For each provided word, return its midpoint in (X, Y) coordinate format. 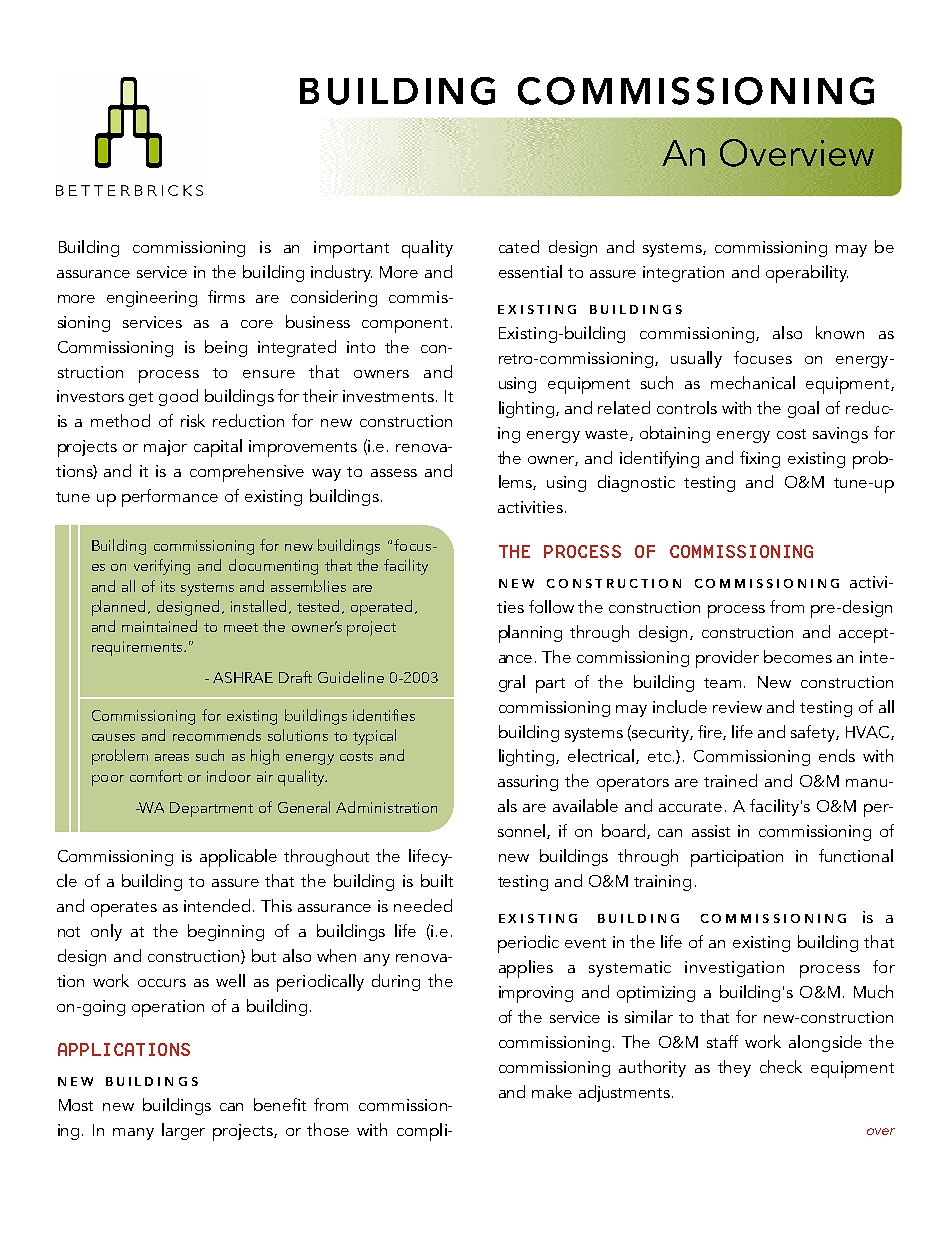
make (552, 1091)
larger (183, 1131)
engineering (152, 299)
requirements (138, 648)
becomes (798, 656)
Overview (797, 153)
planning (530, 634)
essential (530, 271)
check (781, 1066)
